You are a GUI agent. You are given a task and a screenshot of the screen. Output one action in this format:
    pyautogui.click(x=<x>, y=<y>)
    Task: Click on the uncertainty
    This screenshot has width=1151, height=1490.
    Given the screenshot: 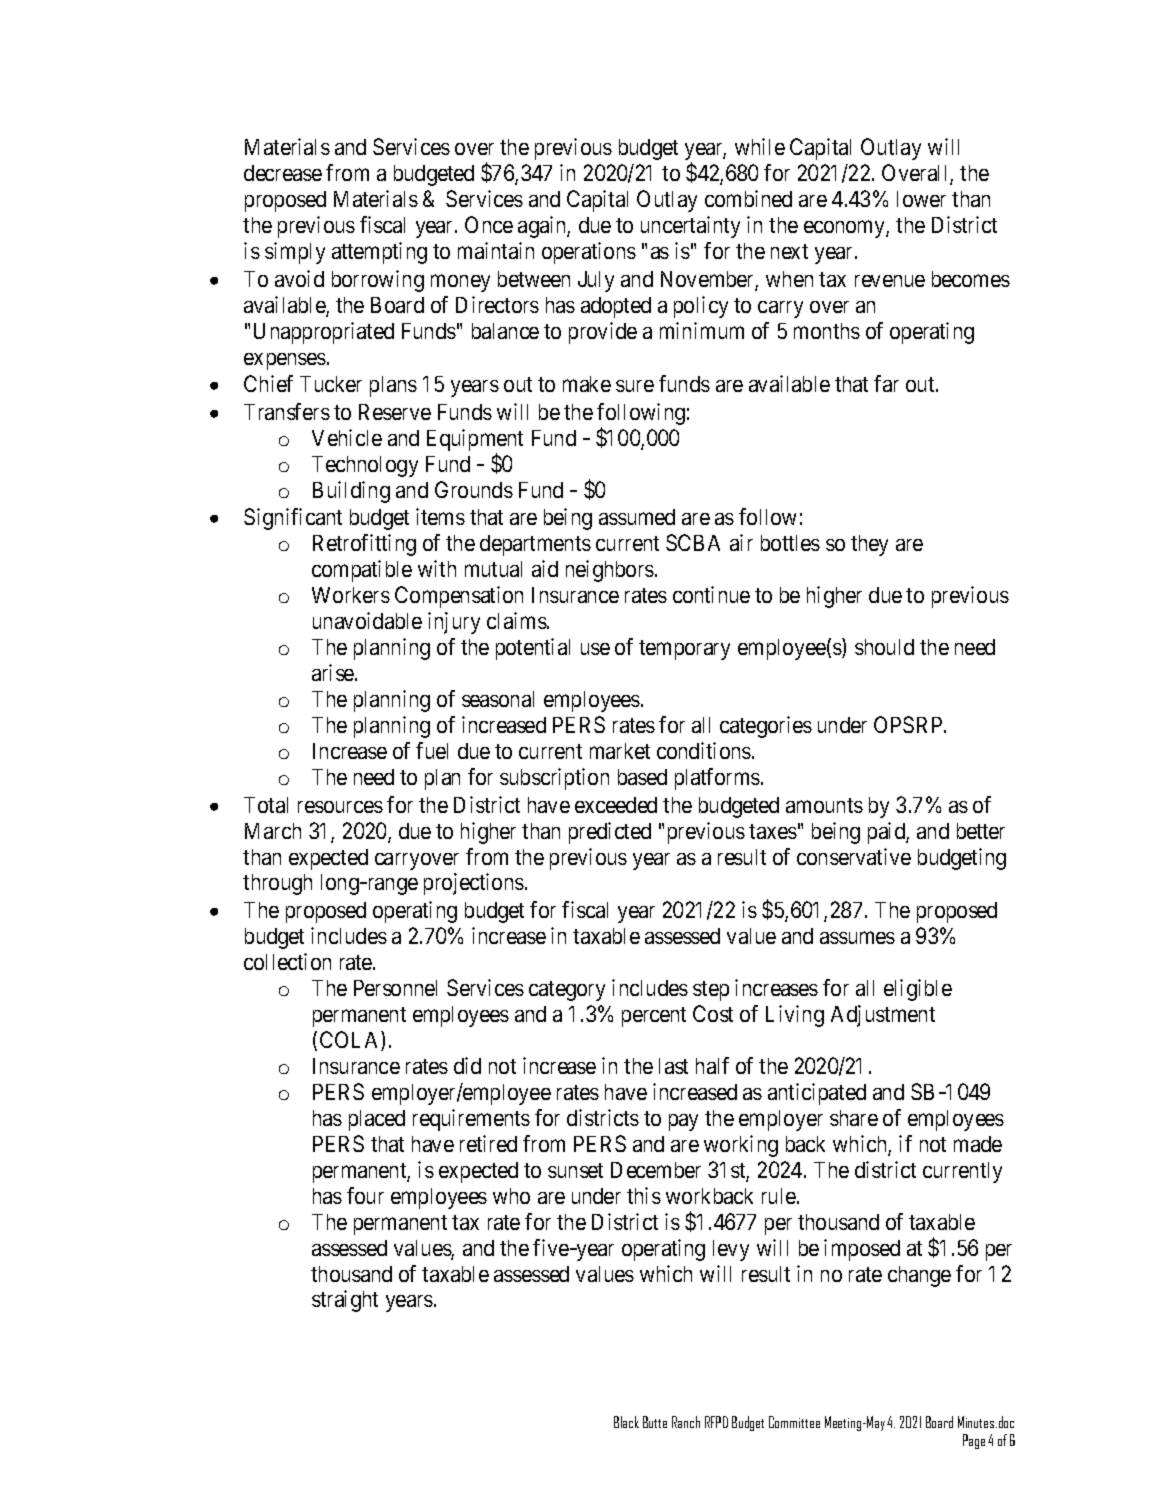 What is the action you would take?
    pyautogui.click(x=690, y=227)
